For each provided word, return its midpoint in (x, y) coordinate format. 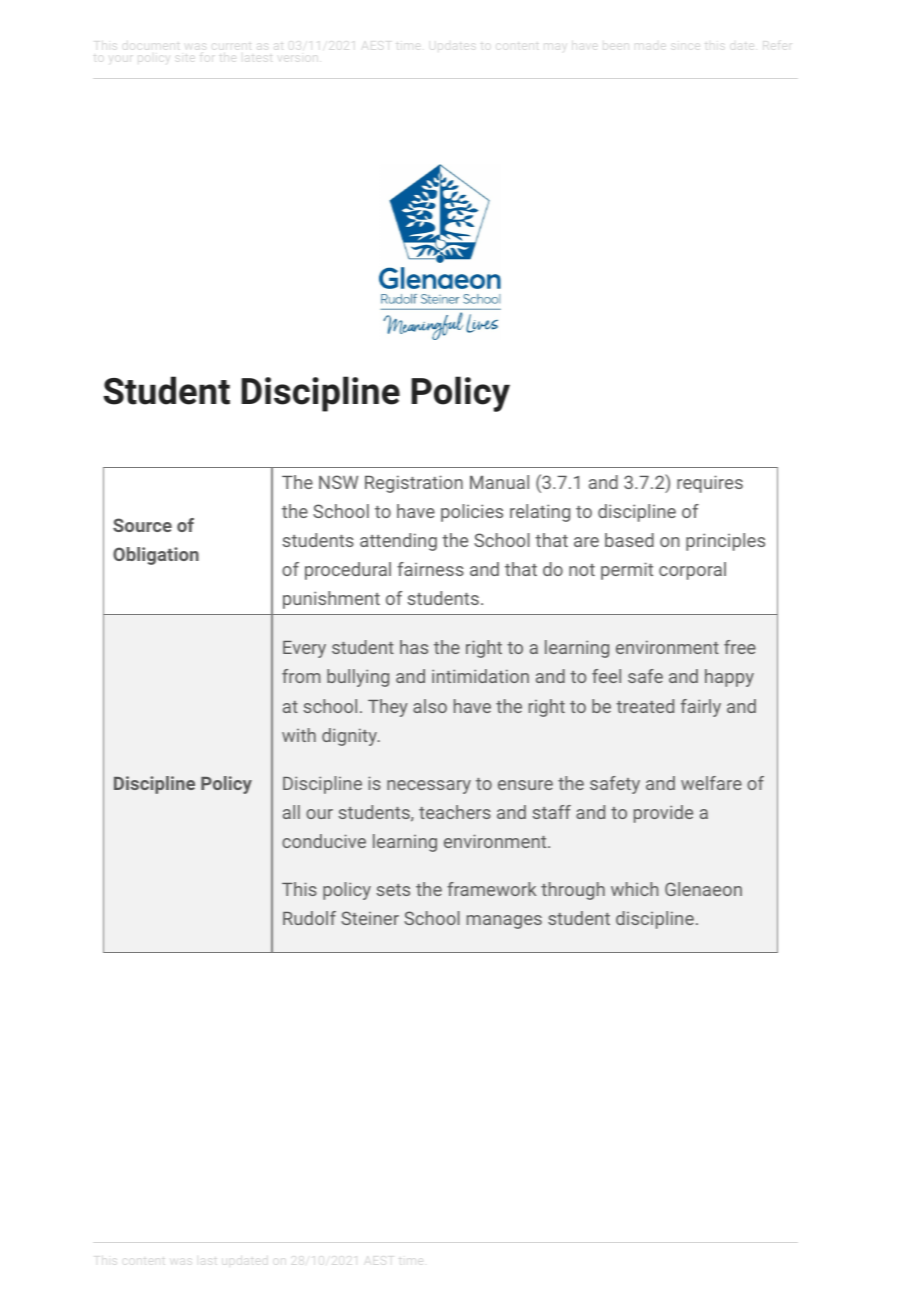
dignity (350, 737)
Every (304, 649)
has (414, 647)
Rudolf (309, 918)
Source (142, 525)
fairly (701, 708)
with (299, 735)
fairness (430, 569)
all (291, 812)
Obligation (156, 556)
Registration (414, 484)
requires (710, 484)
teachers (455, 812)
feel (606, 676)
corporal (692, 571)
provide (663, 814)
